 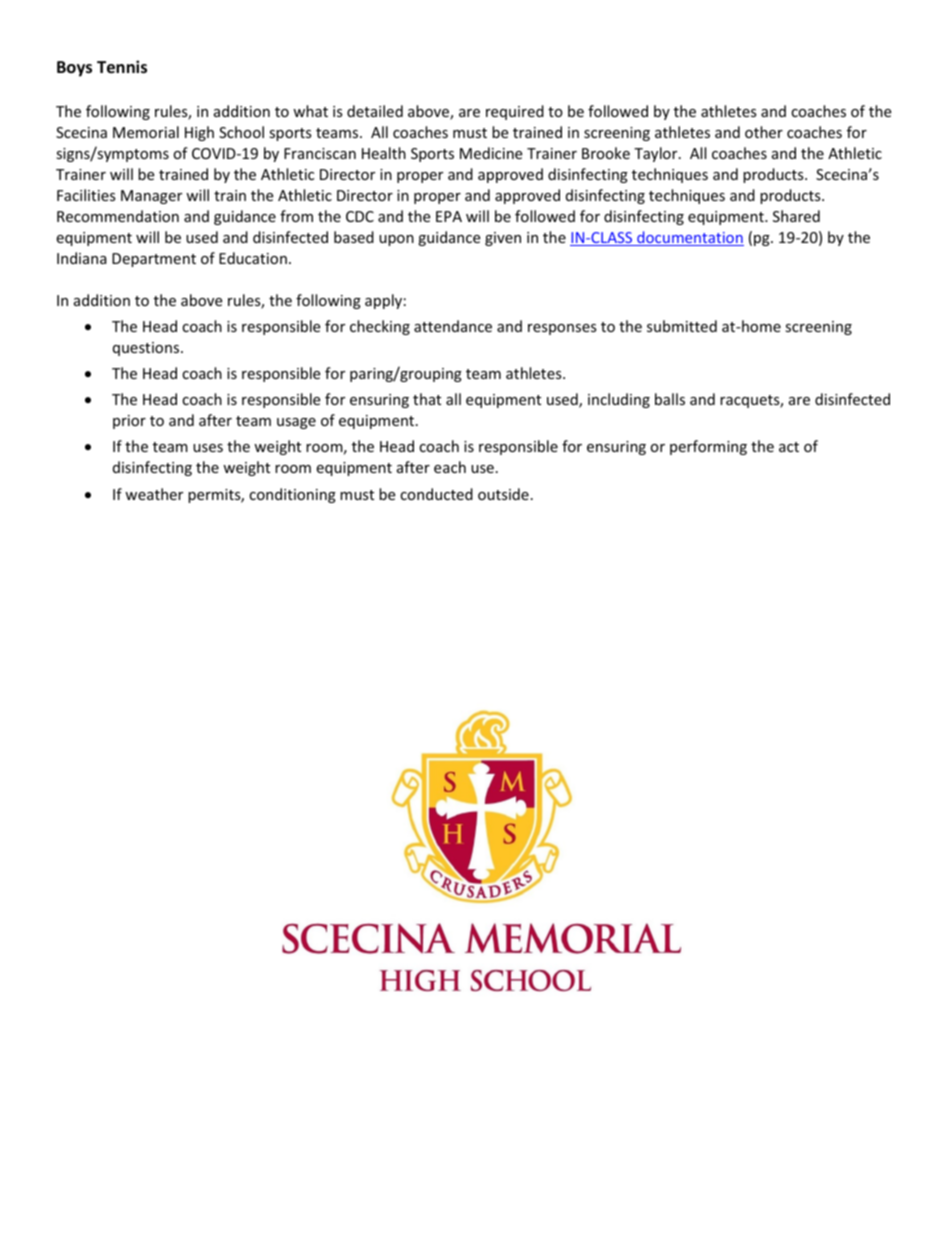 What do you see at coordinates (764, 132) in the screenshot?
I see `other` at bounding box center [764, 132].
